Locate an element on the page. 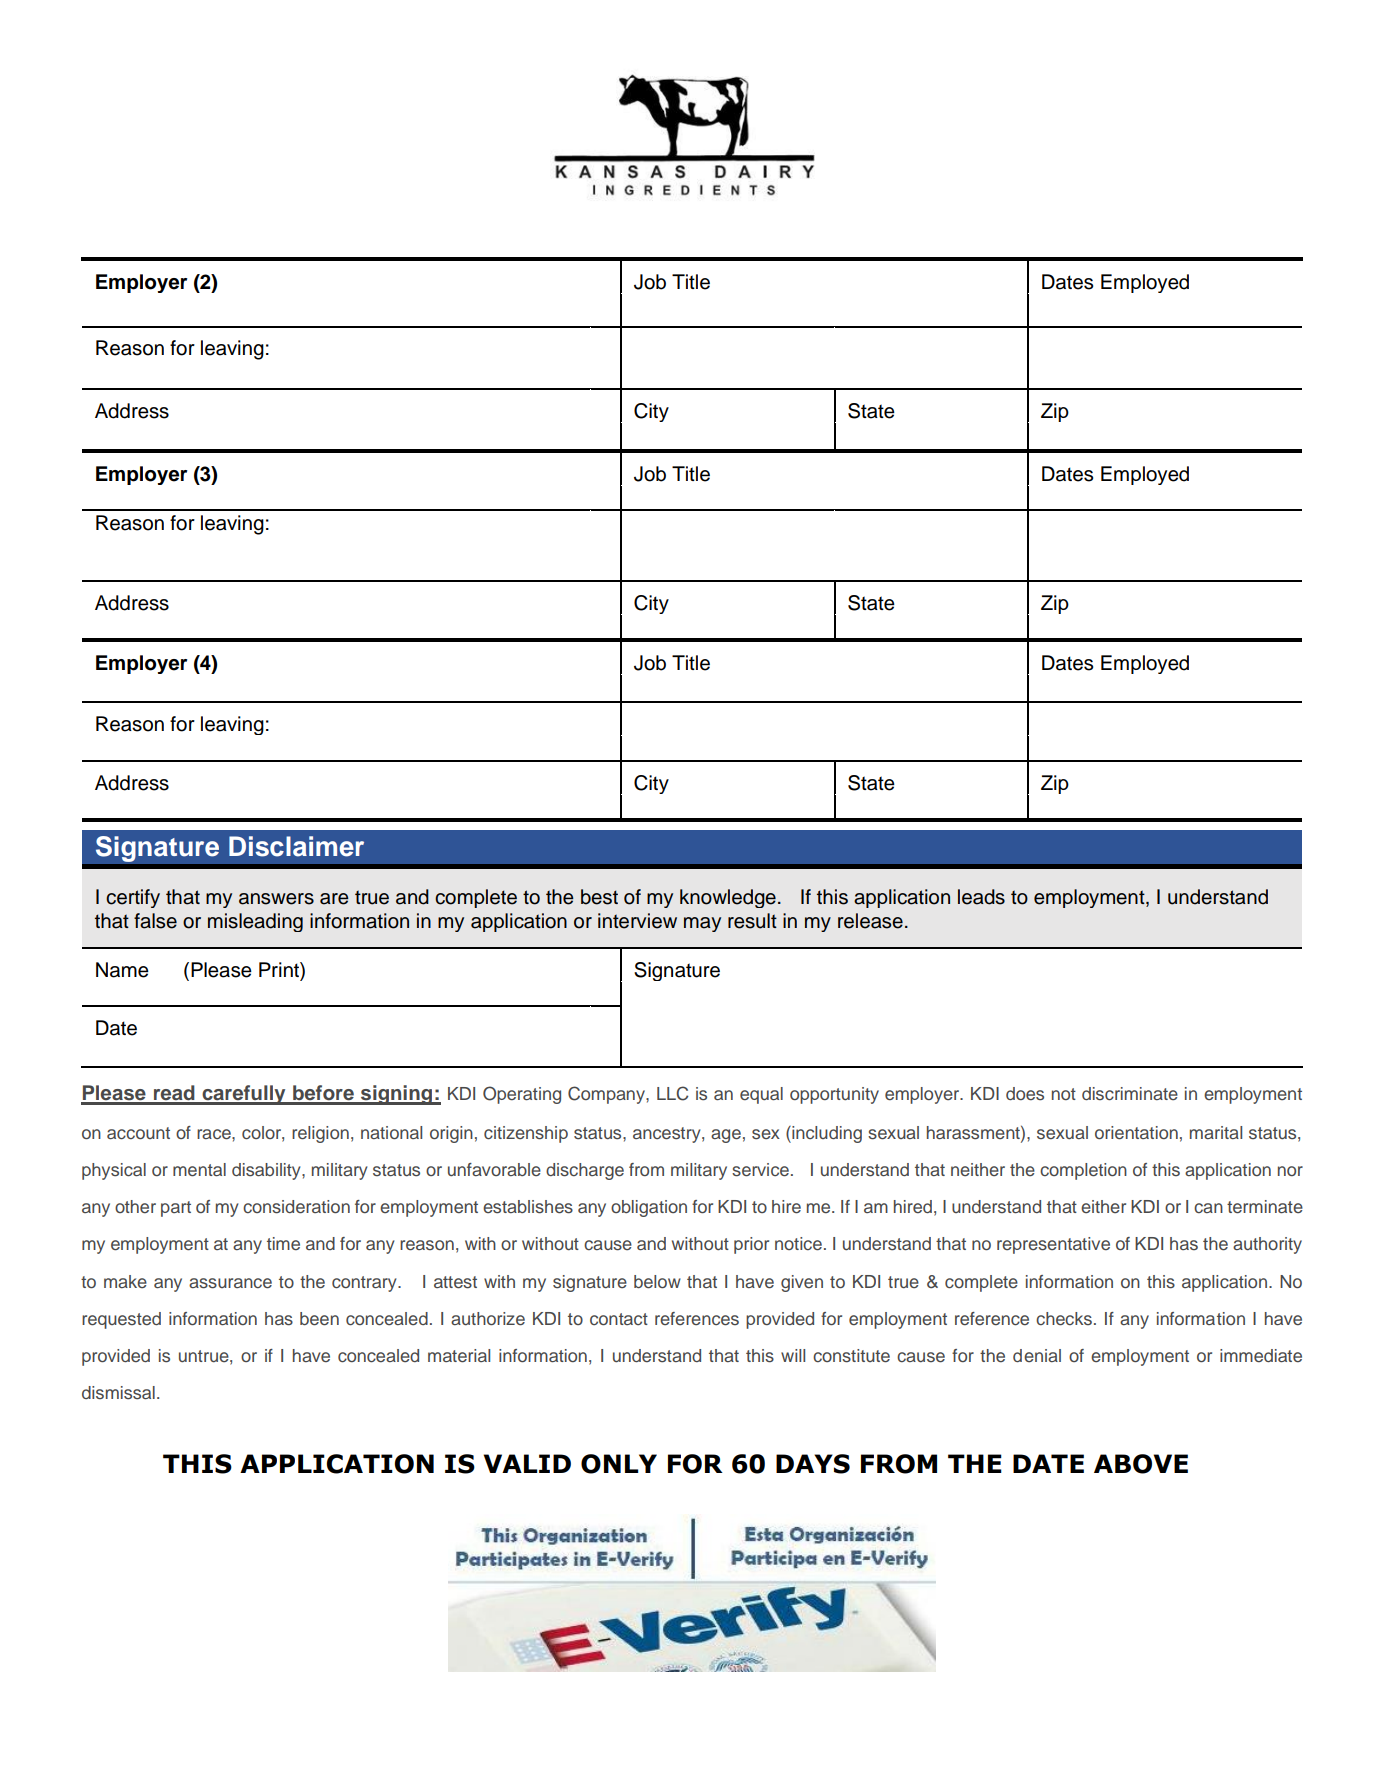 Image resolution: width=1384 pixels, height=1790 pixels. disability is located at coordinates (267, 1171).
